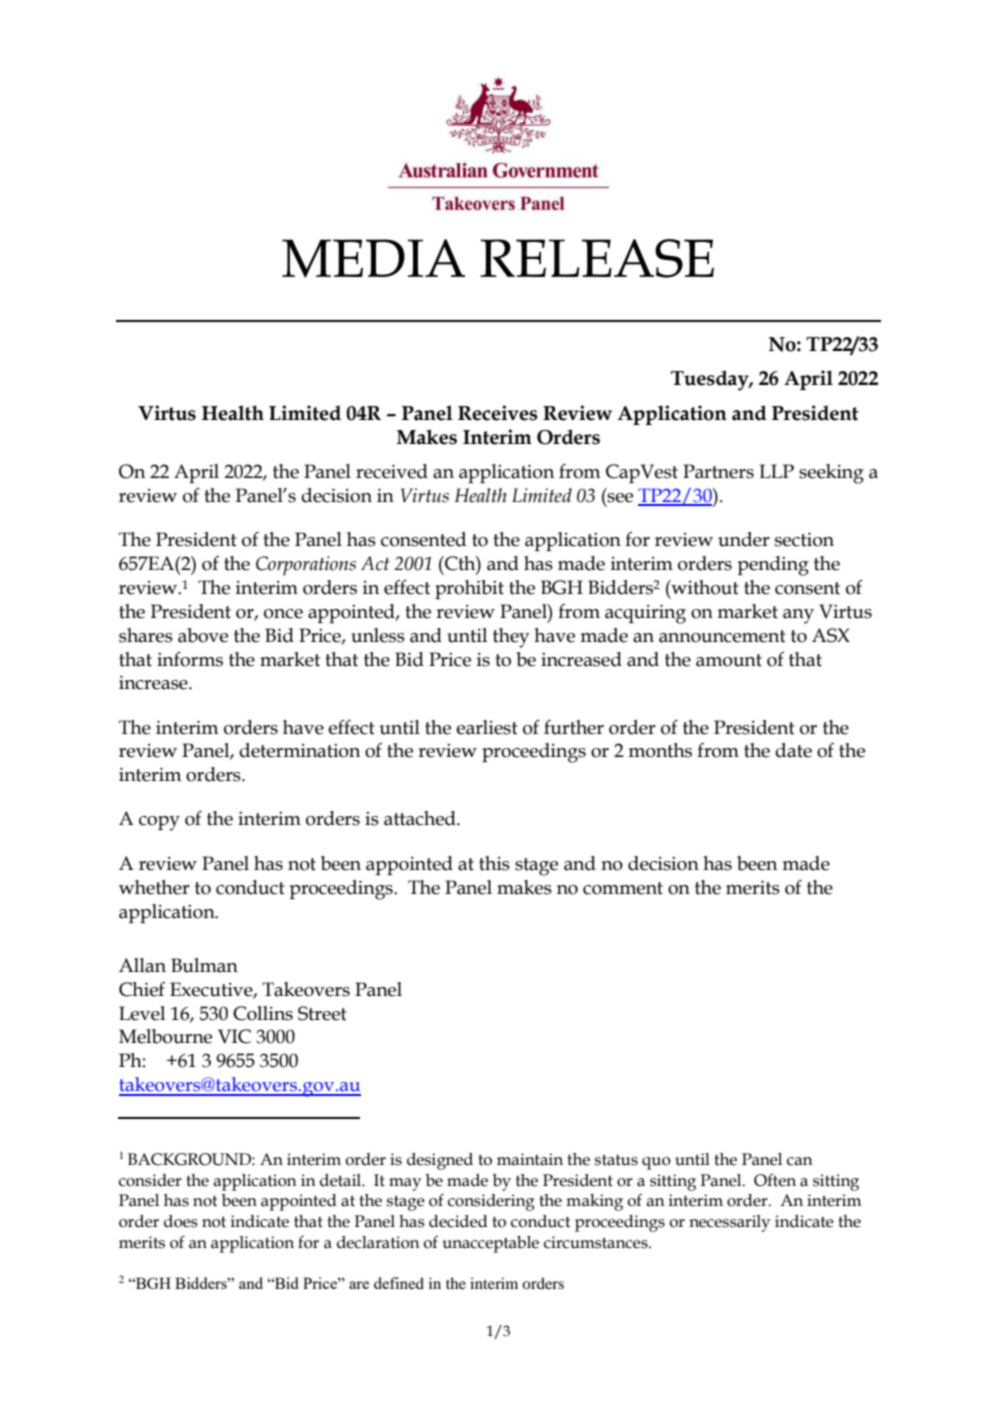 The width and height of the screenshot is (997, 1411). What do you see at coordinates (469, 589) in the screenshot?
I see `prohibit` at bounding box center [469, 589].
